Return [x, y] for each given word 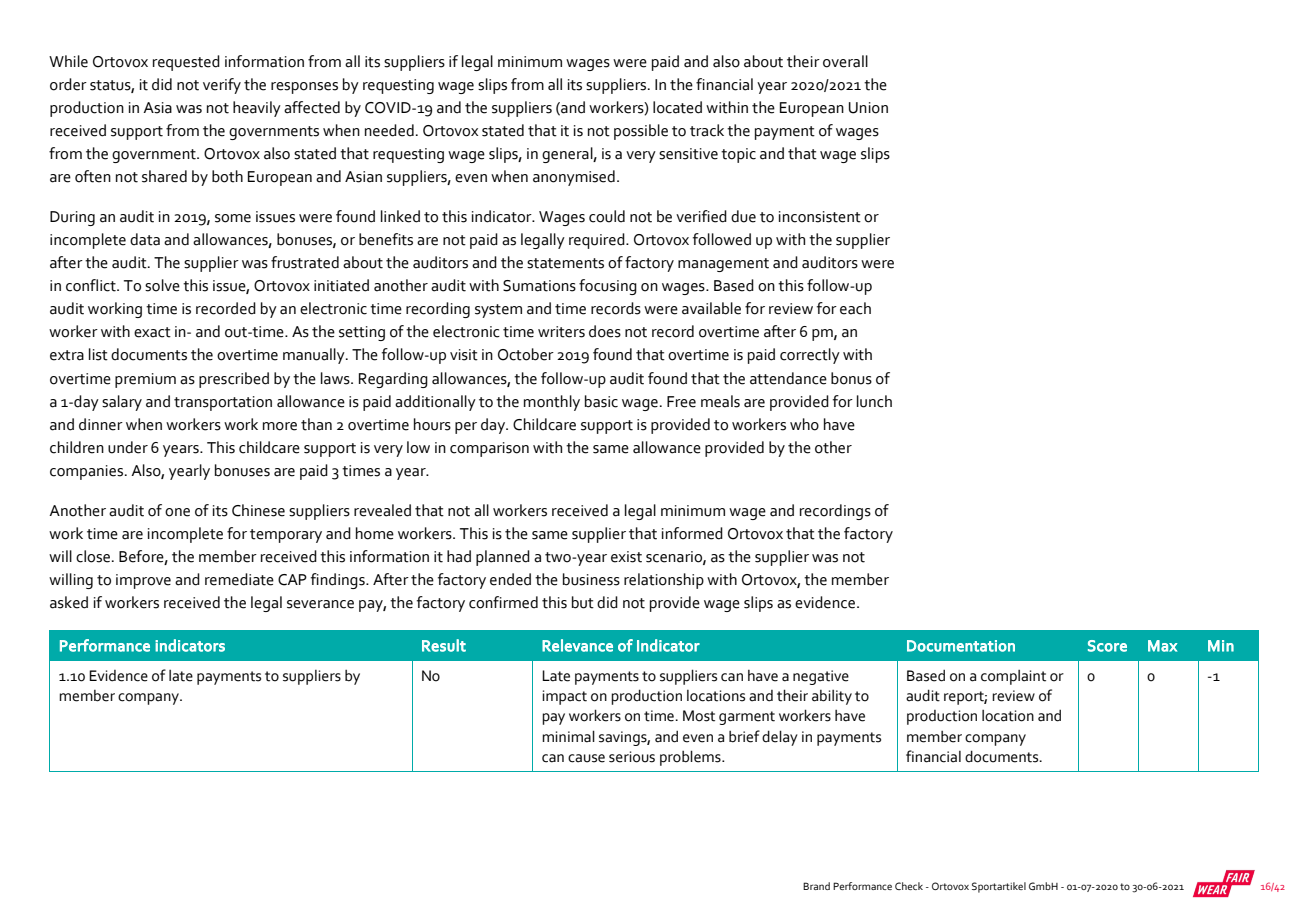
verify [222, 86]
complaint [1013, 677]
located [677, 107]
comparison [489, 449]
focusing [608, 287]
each [855, 308]
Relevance [577, 645]
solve [162, 285]
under [128, 447]
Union [868, 108]
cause [586, 758]
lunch [874, 401]
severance [320, 604]
